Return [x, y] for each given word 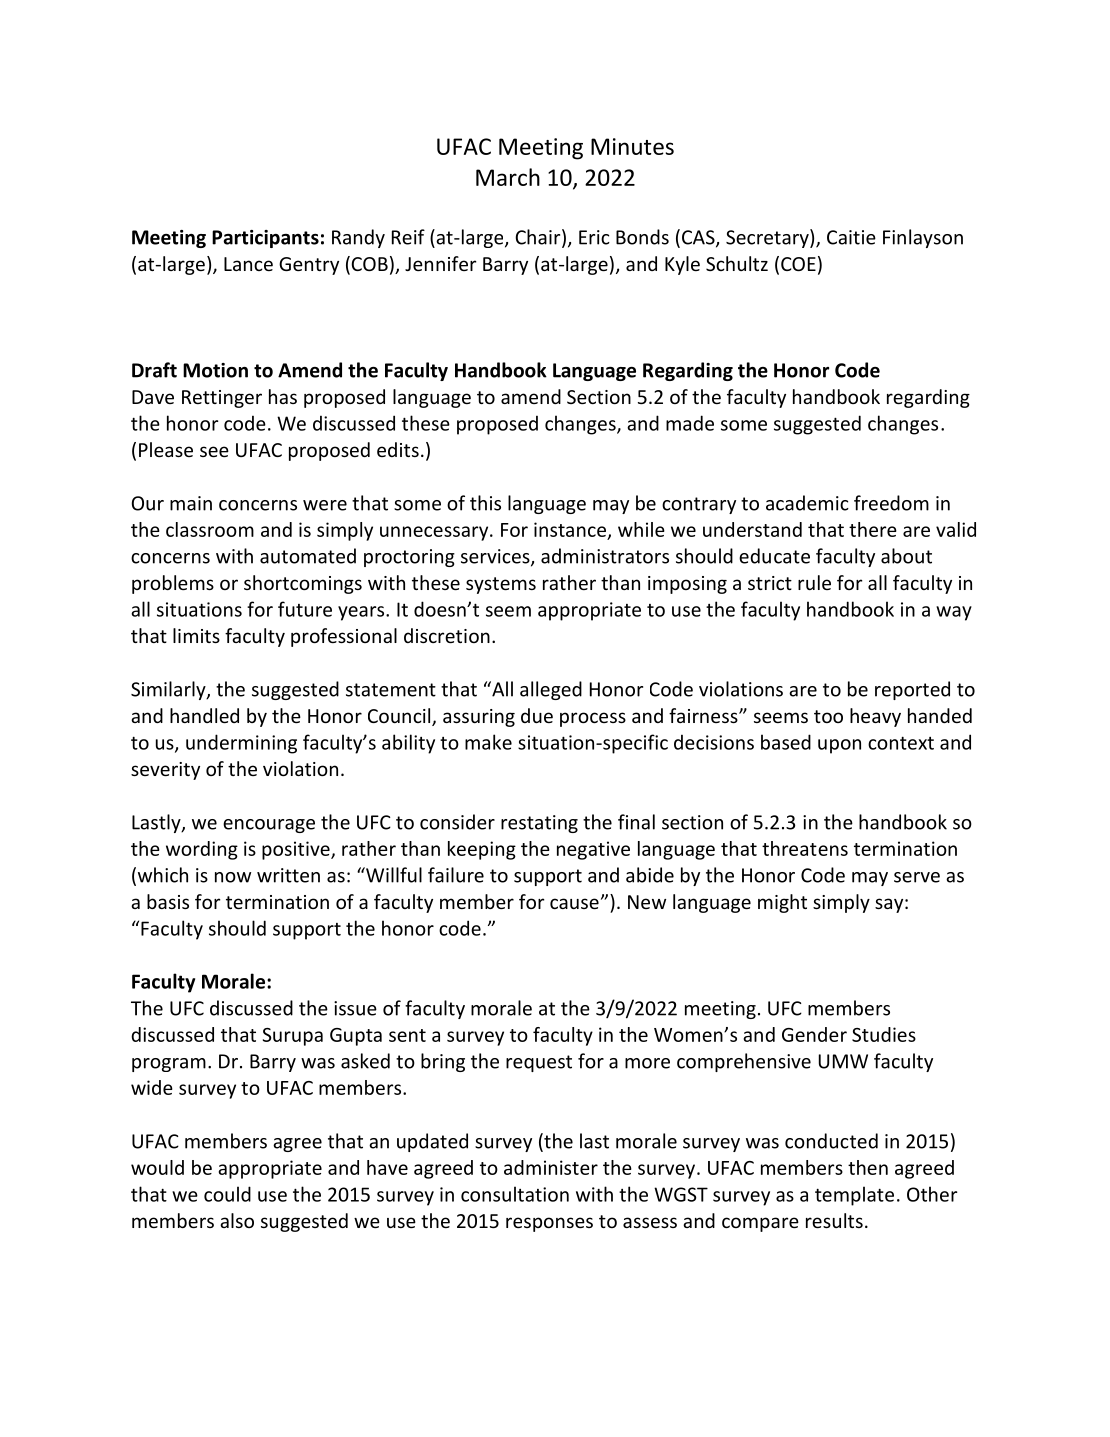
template [854, 1196]
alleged [551, 690]
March [508, 177]
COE [798, 264]
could [227, 1194]
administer [551, 1167]
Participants [265, 239]
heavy [875, 717]
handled [204, 715]
